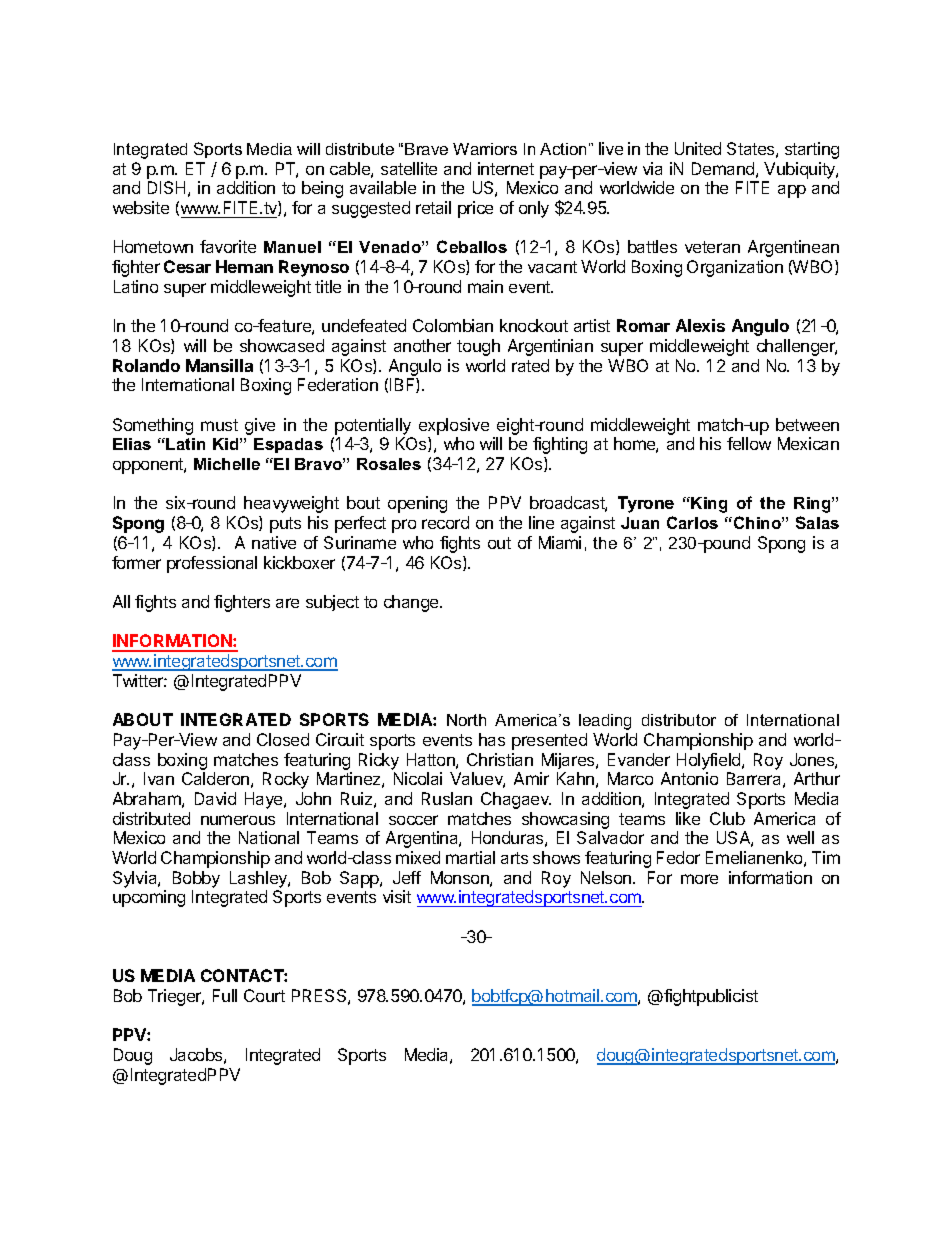 This screenshot has width=952, height=1233. What do you see at coordinates (454, 426) in the screenshot?
I see `explosive` at bounding box center [454, 426].
